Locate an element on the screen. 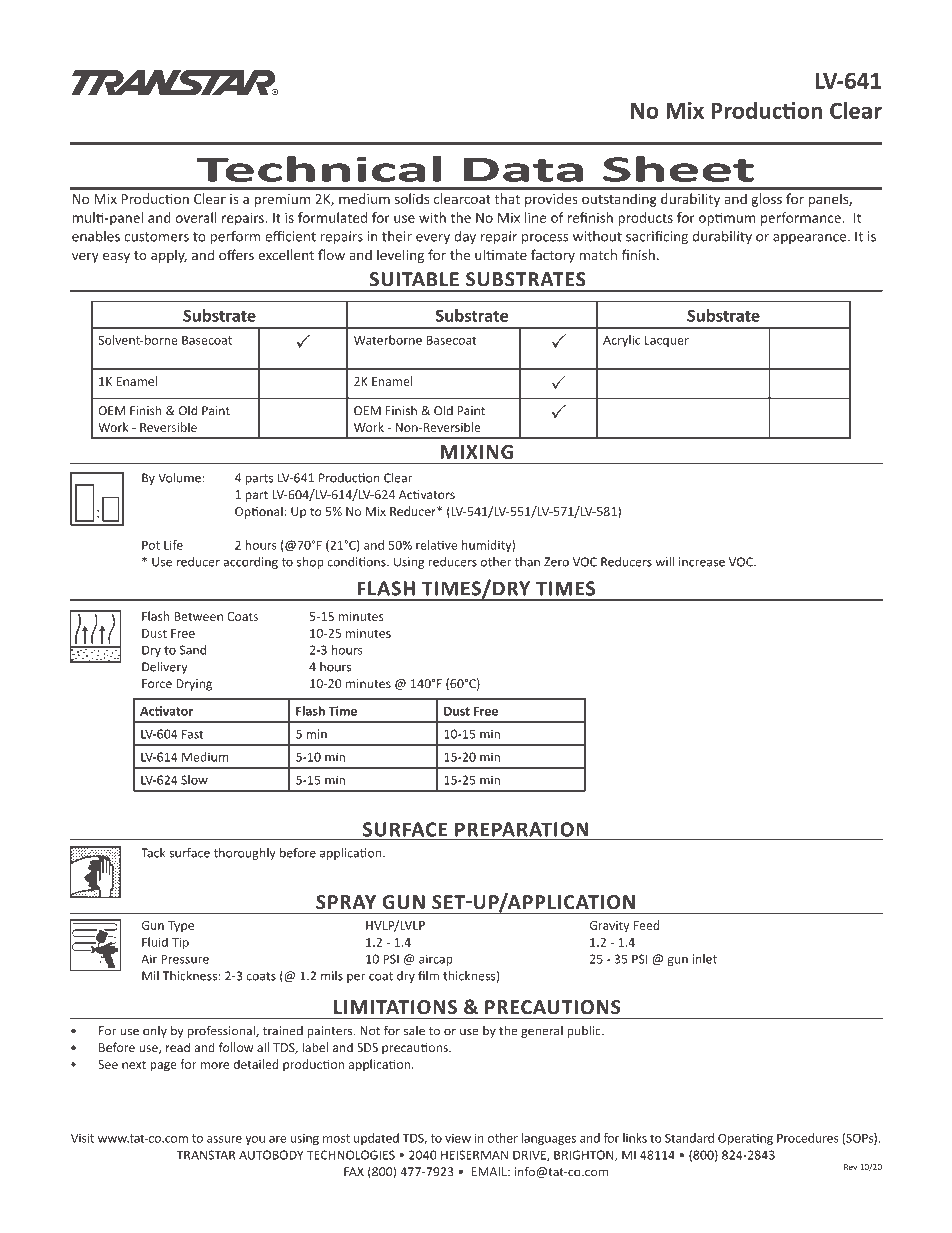 The height and width of the screenshot is (1233, 952). solids is located at coordinates (412, 198).
